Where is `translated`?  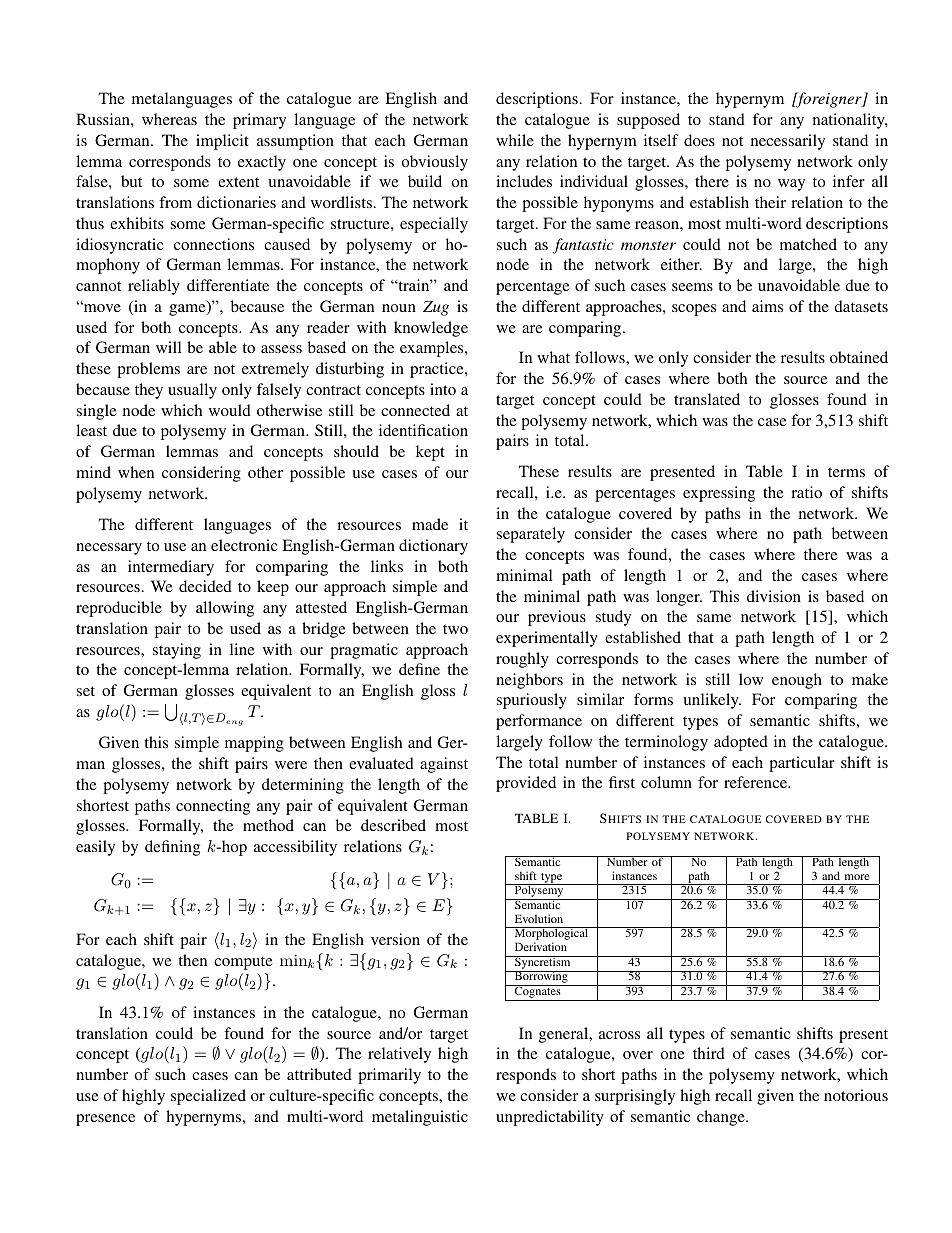 translated is located at coordinates (707, 399).
